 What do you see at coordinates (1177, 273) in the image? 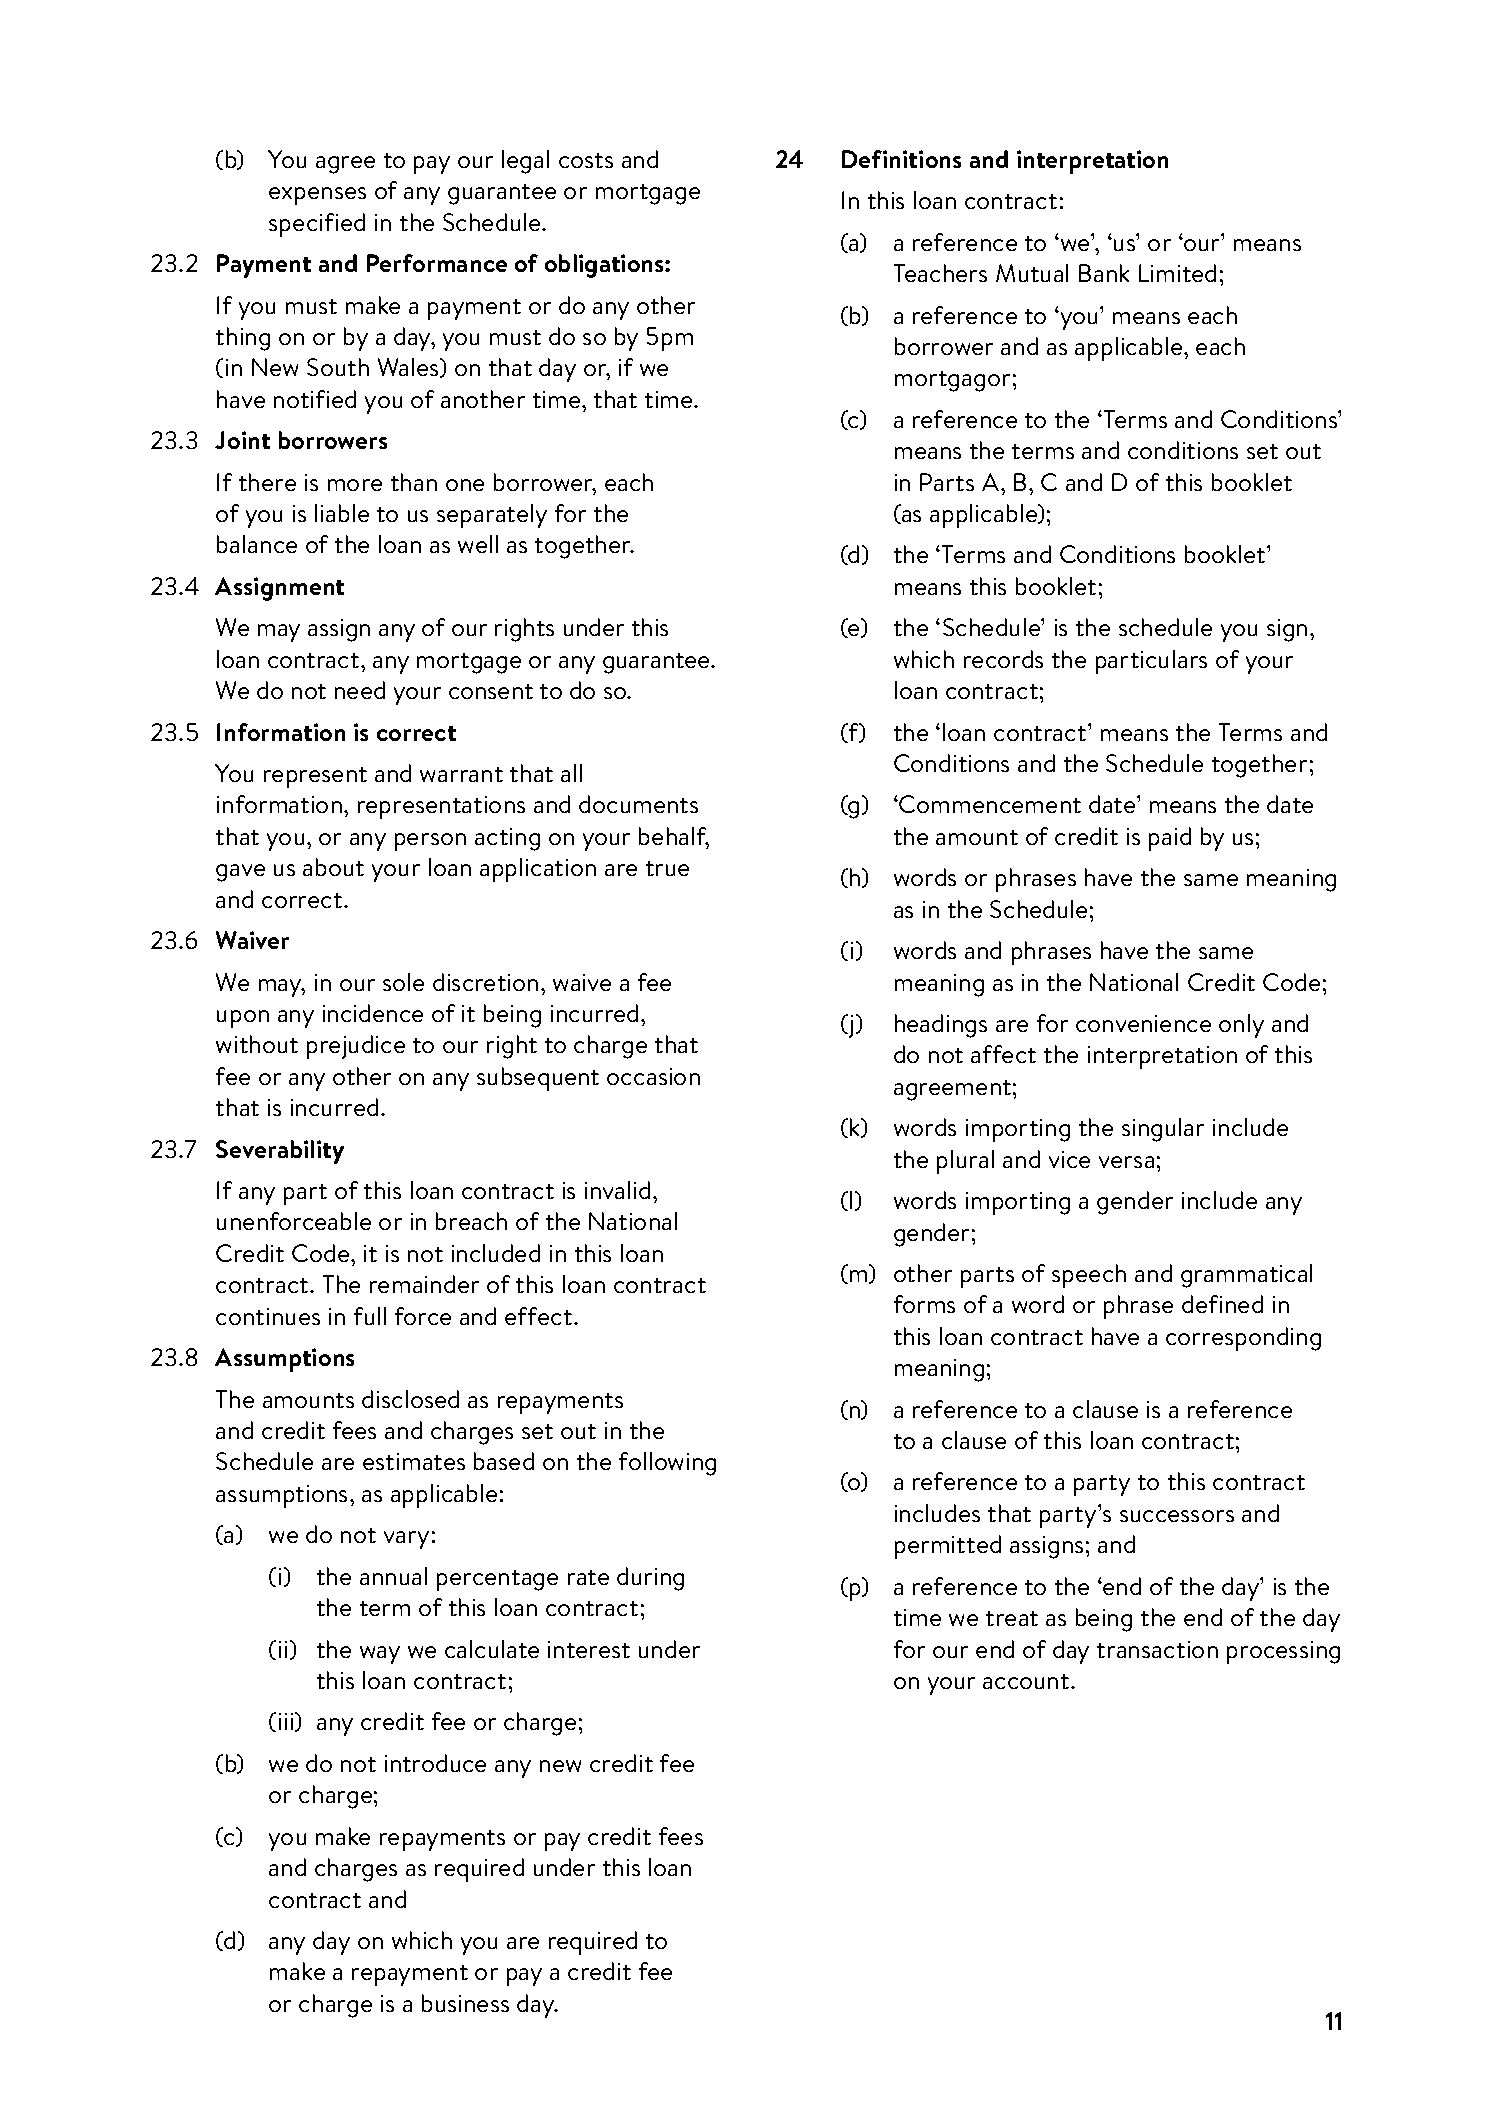
I see `Limited` at bounding box center [1177, 273].
